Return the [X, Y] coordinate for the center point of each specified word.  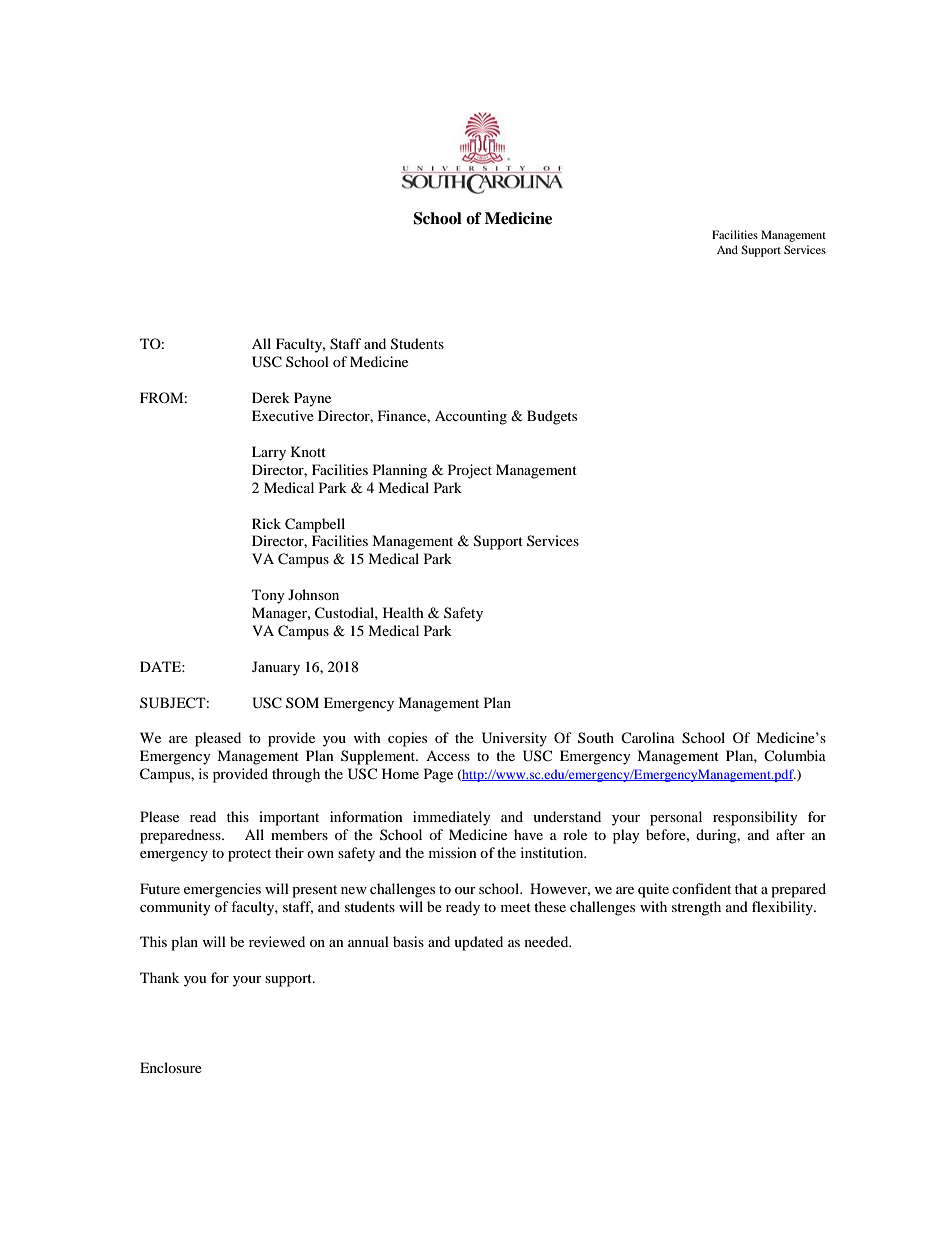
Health [403, 612]
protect [249, 855]
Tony [268, 596]
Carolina [648, 737]
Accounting [471, 417]
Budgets [552, 417]
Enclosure [171, 1067]
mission [453, 852]
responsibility [755, 818]
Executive [283, 415]
